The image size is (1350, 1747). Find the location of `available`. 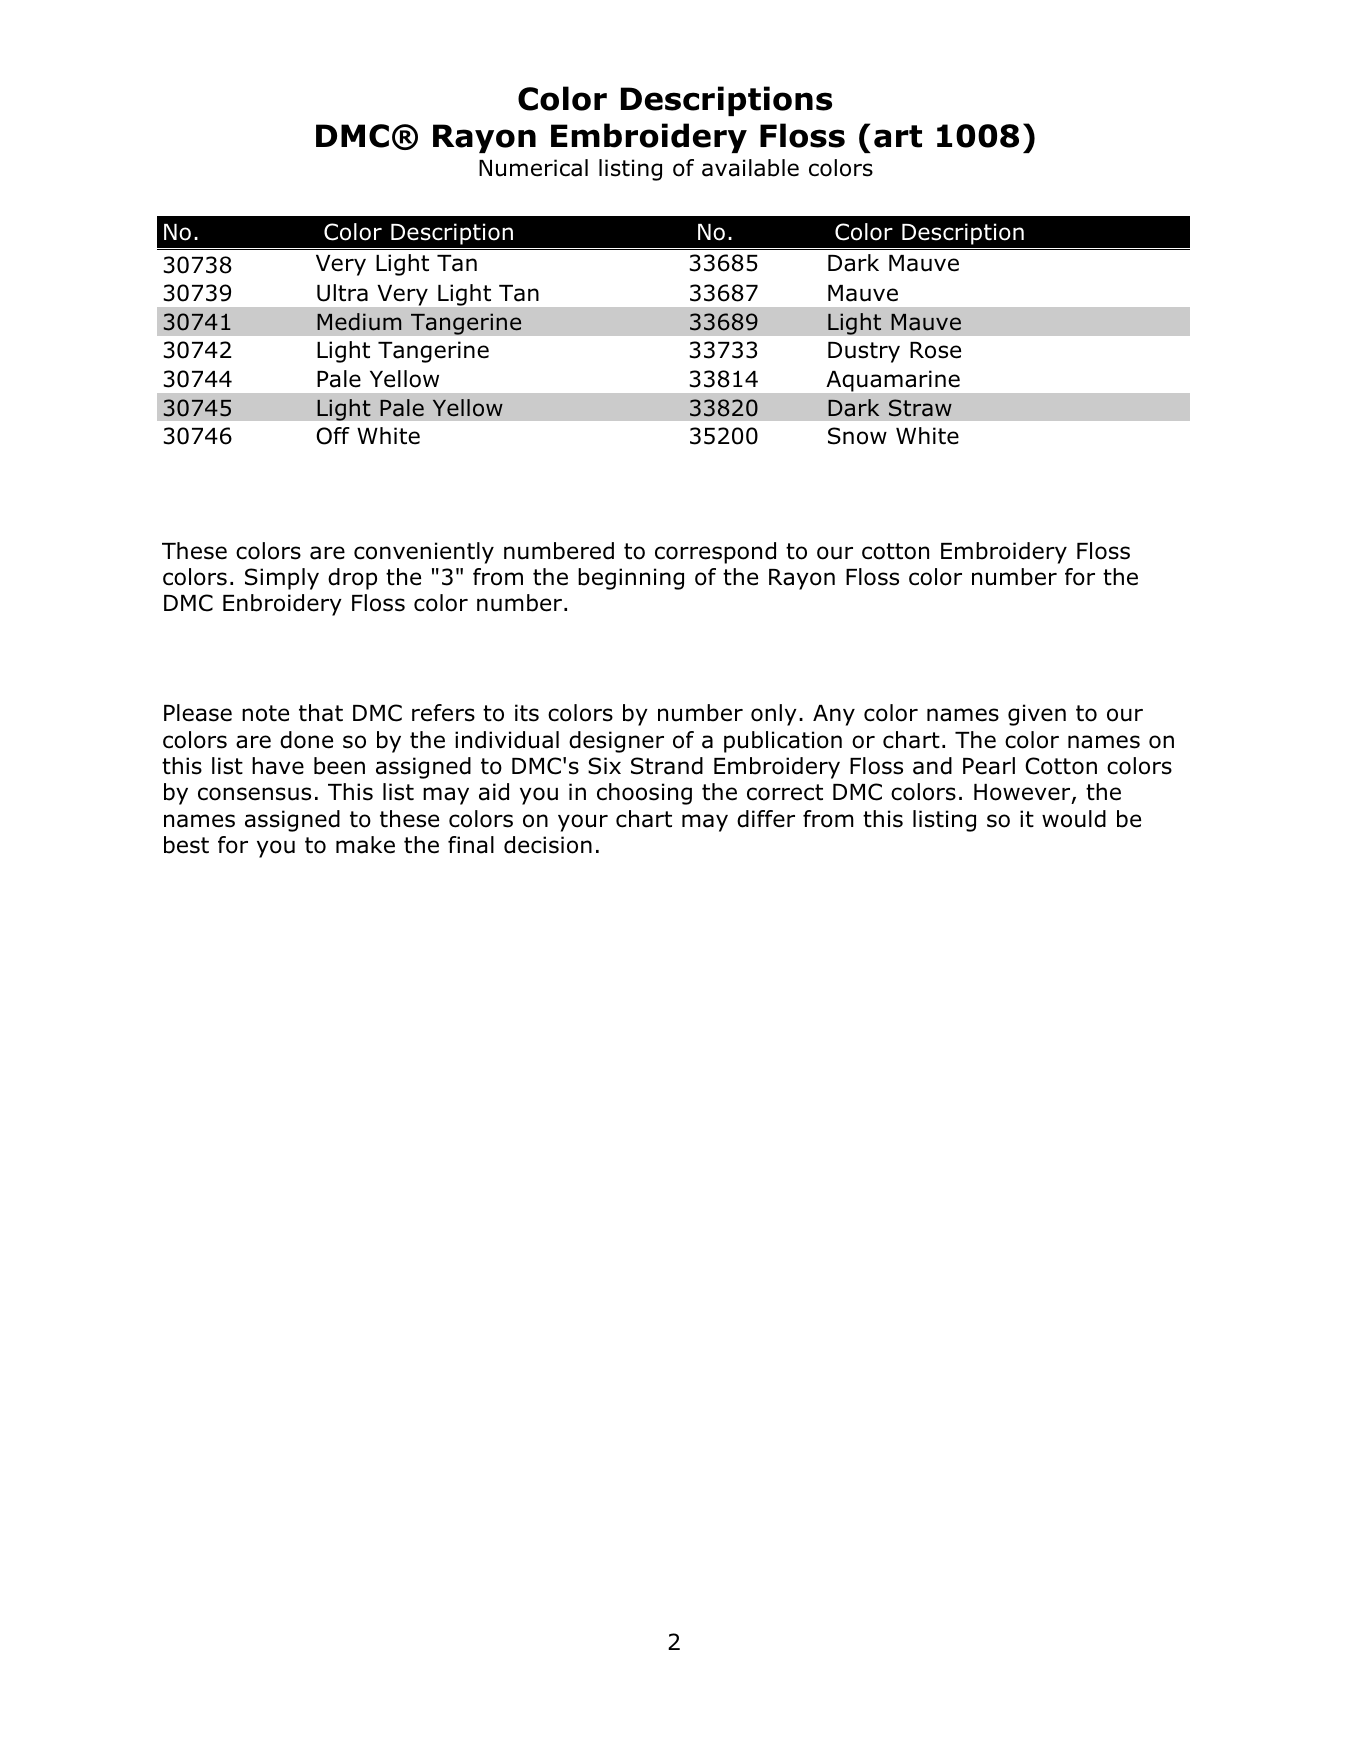

available is located at coordinates (750, 168).
